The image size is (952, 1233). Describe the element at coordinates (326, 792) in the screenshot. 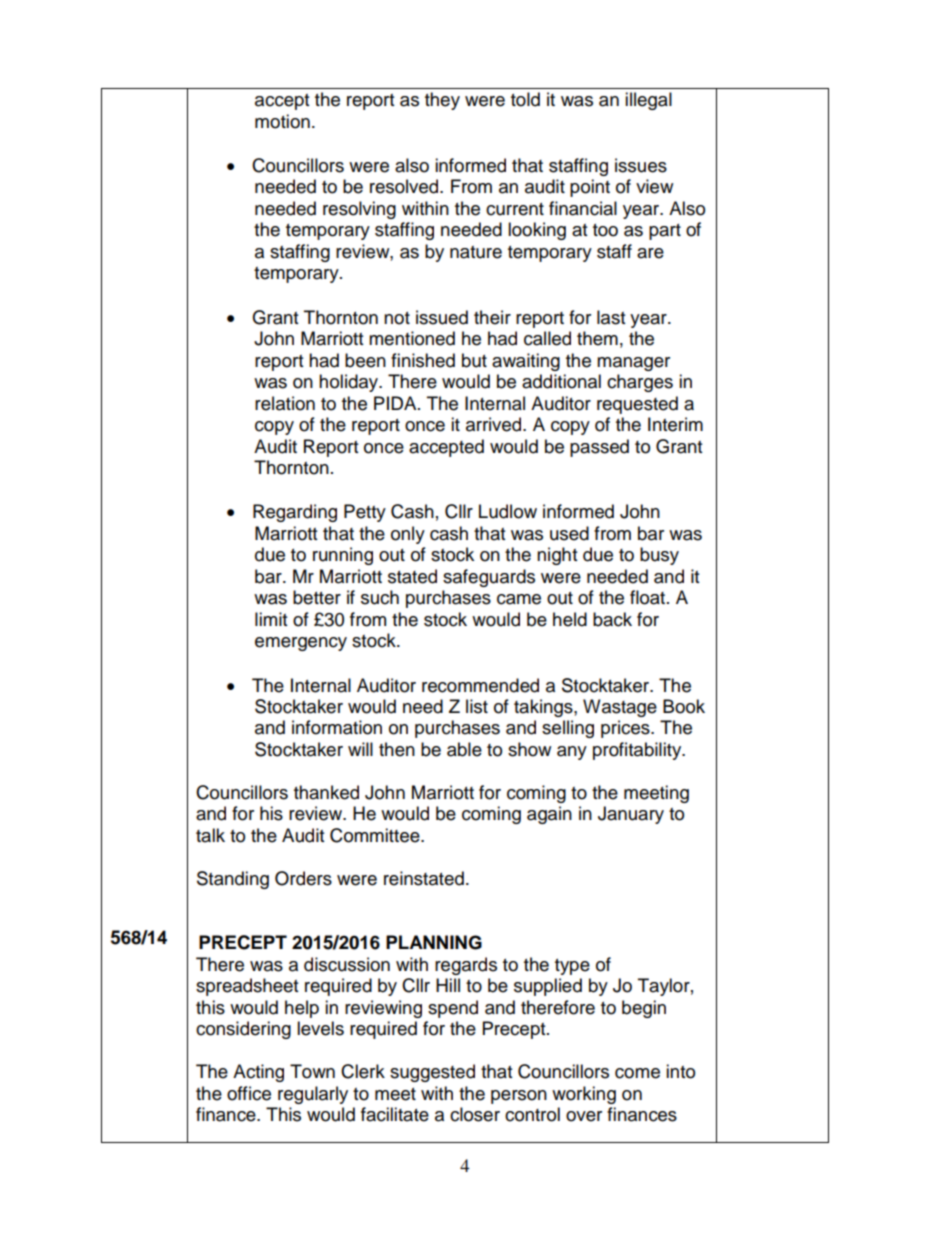

I see `thanked` at that location.
